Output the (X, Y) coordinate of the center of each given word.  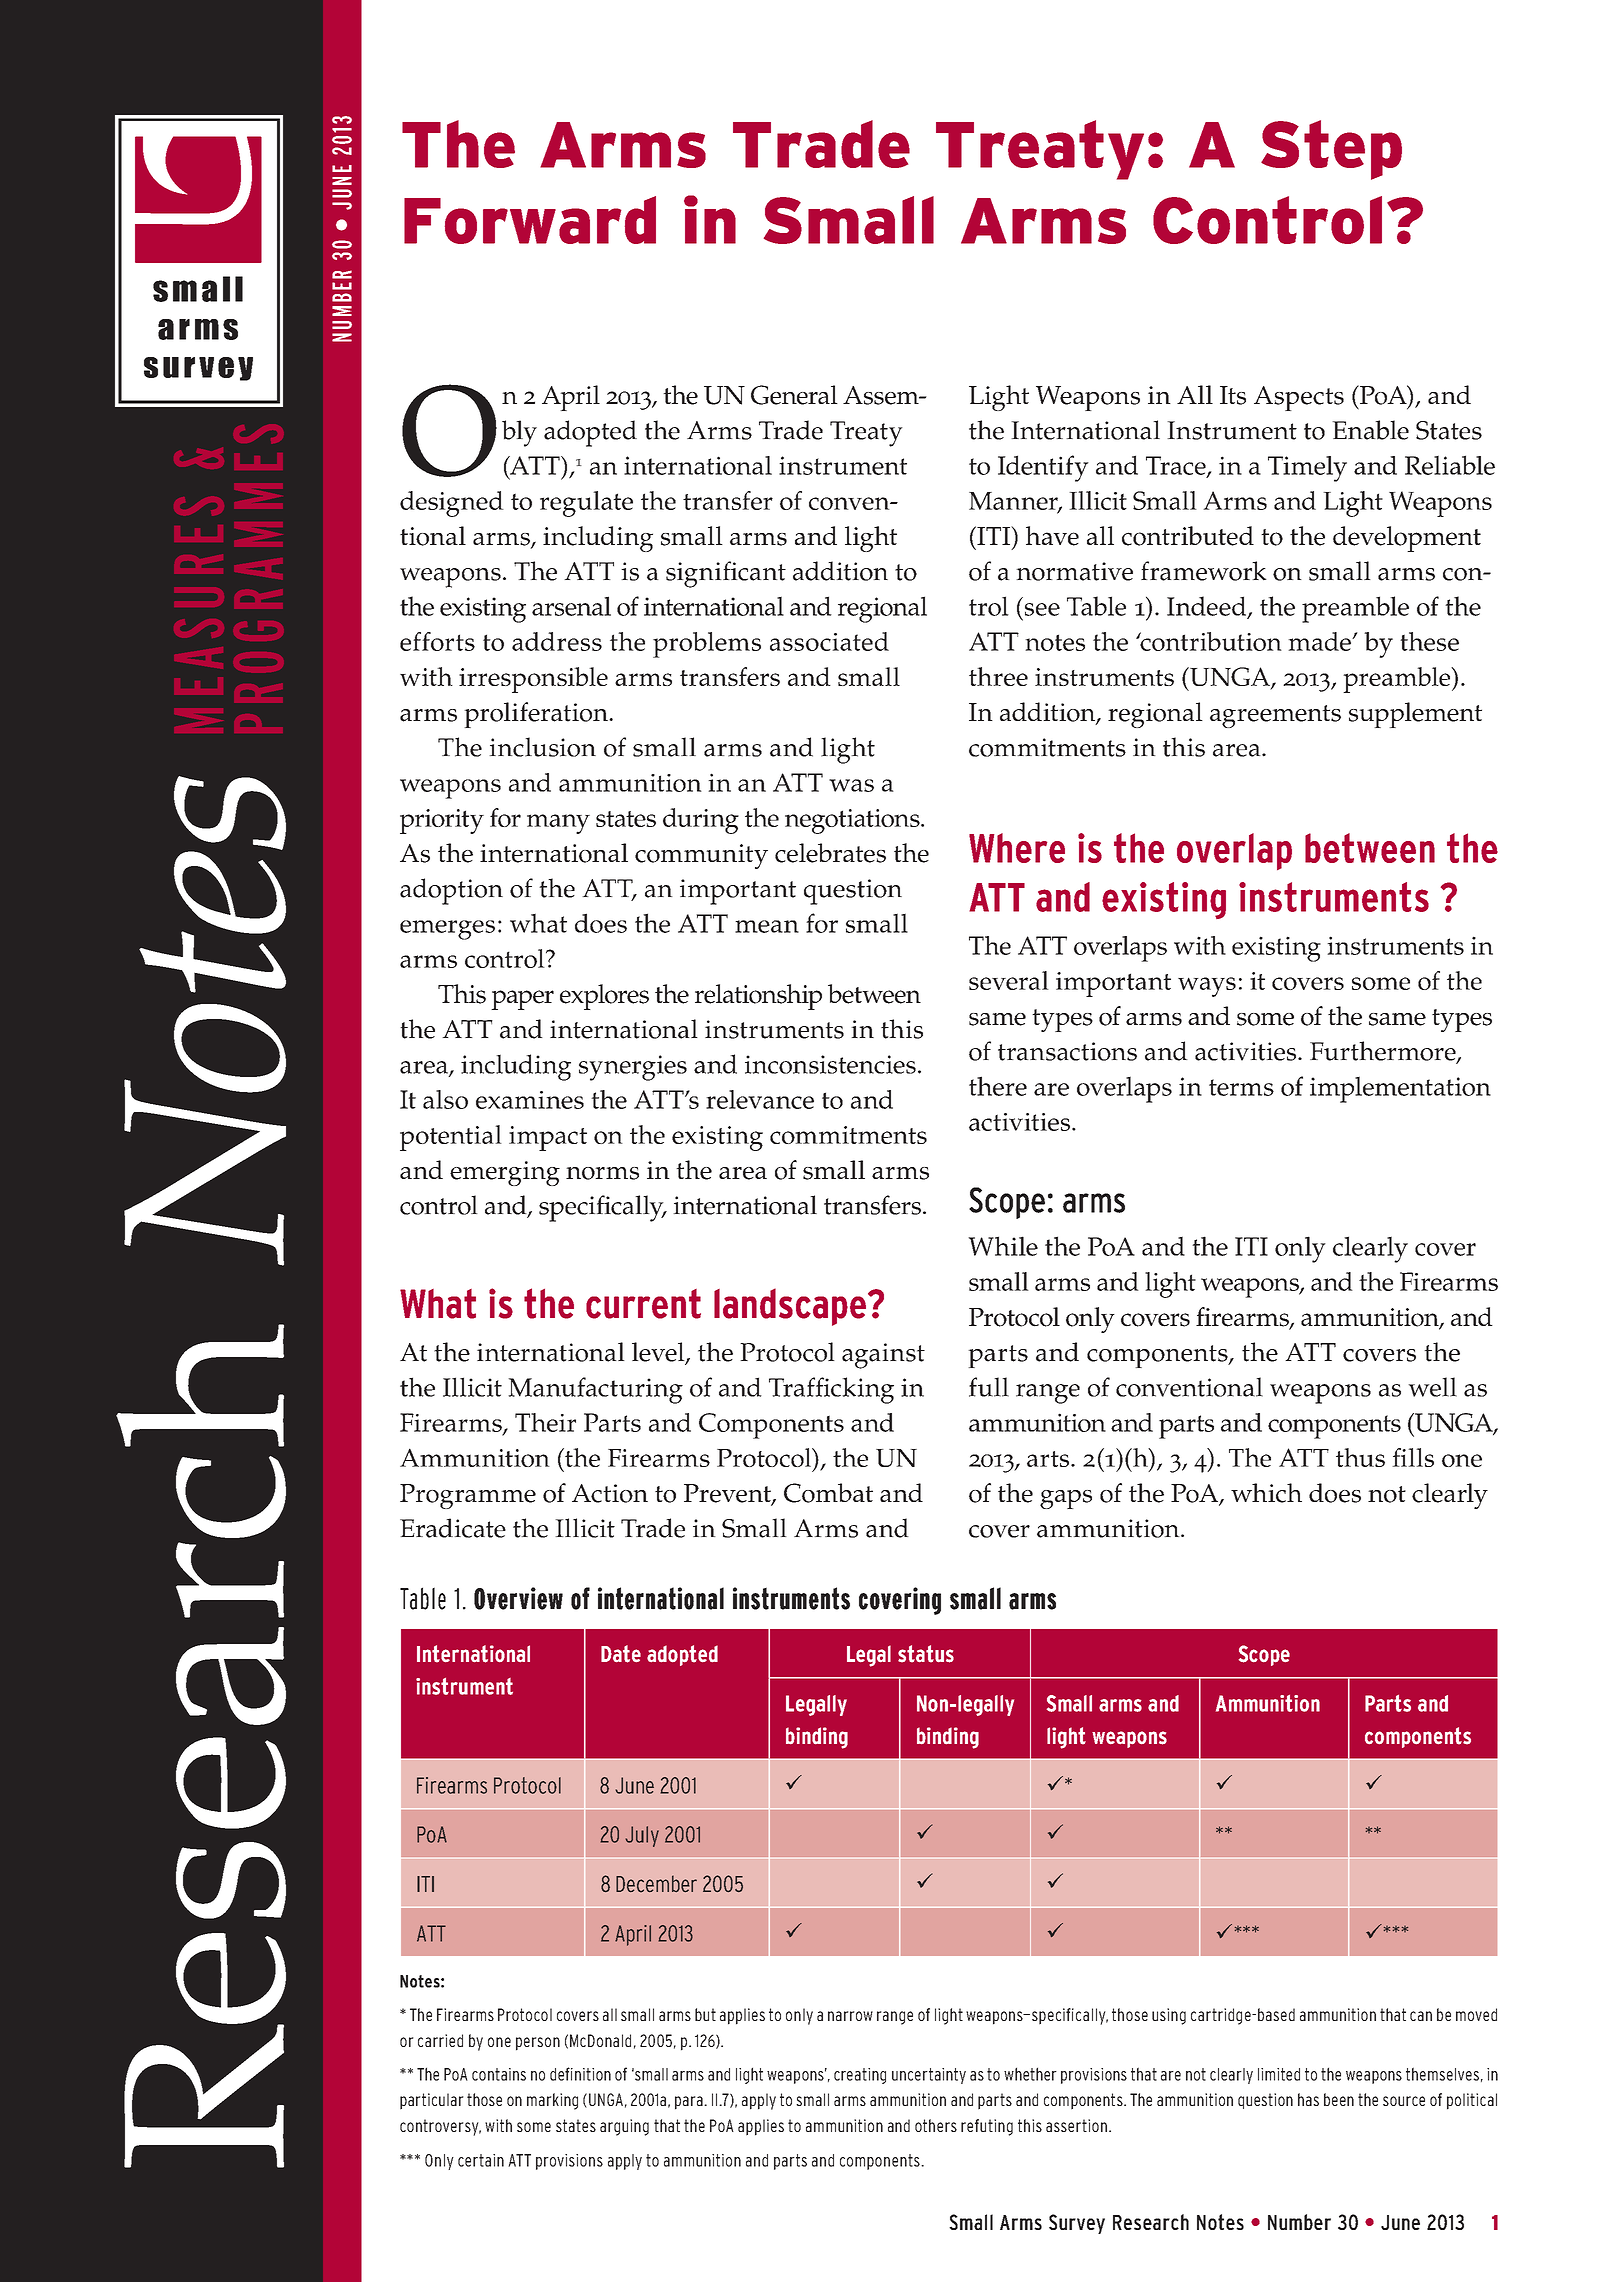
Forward (530, 220)
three (998, 676)
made (1320, 641)
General (794, 395)
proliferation (537, 715)
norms (602, 1173)
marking (552, 2101)
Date (621, 1654)
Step (1331, 150)
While (1003, 1246)
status (926, 1654)
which (1266, 1493)
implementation (1400, 1089)
